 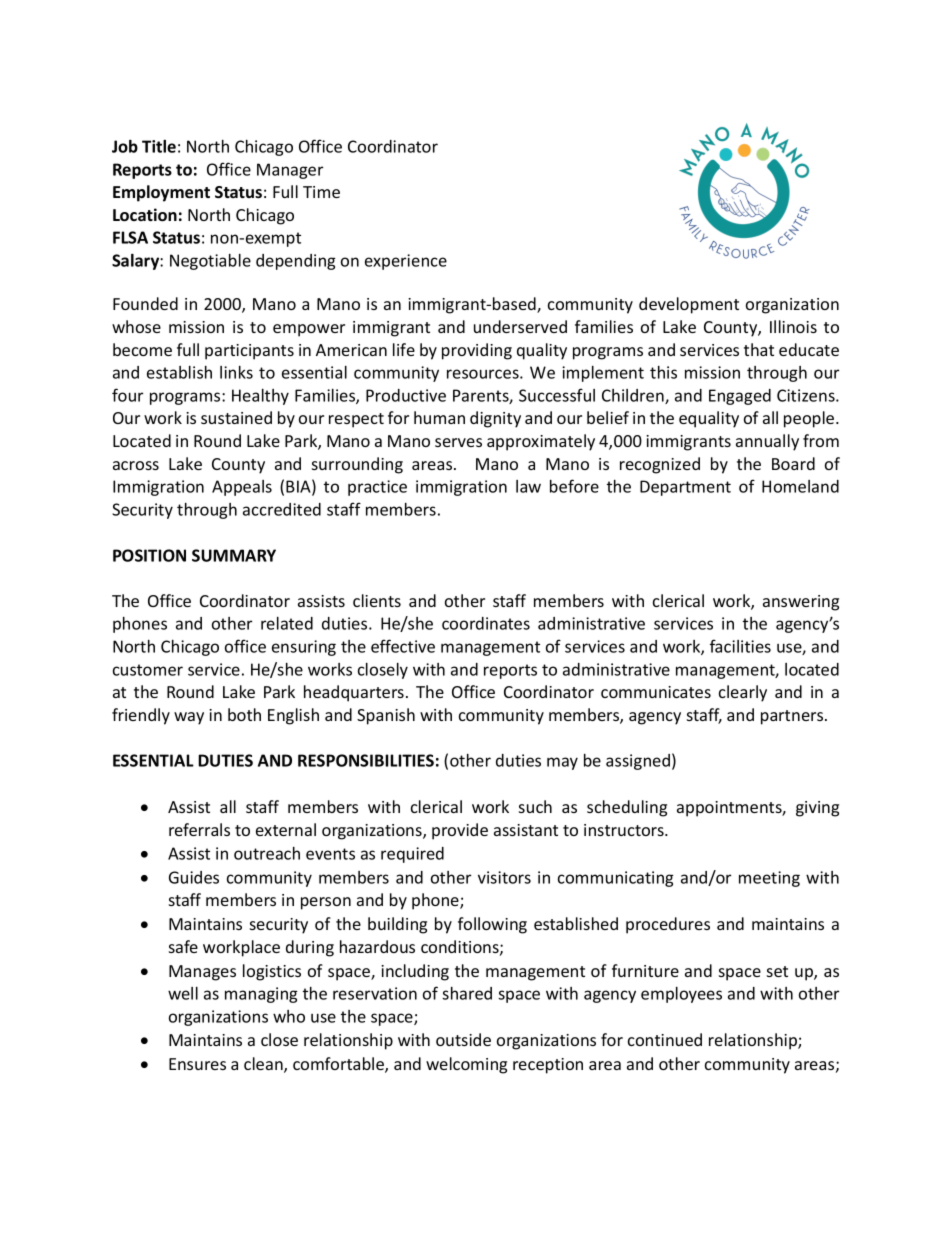 I want to click on SUMMARY, so click(x=234, y=555).
